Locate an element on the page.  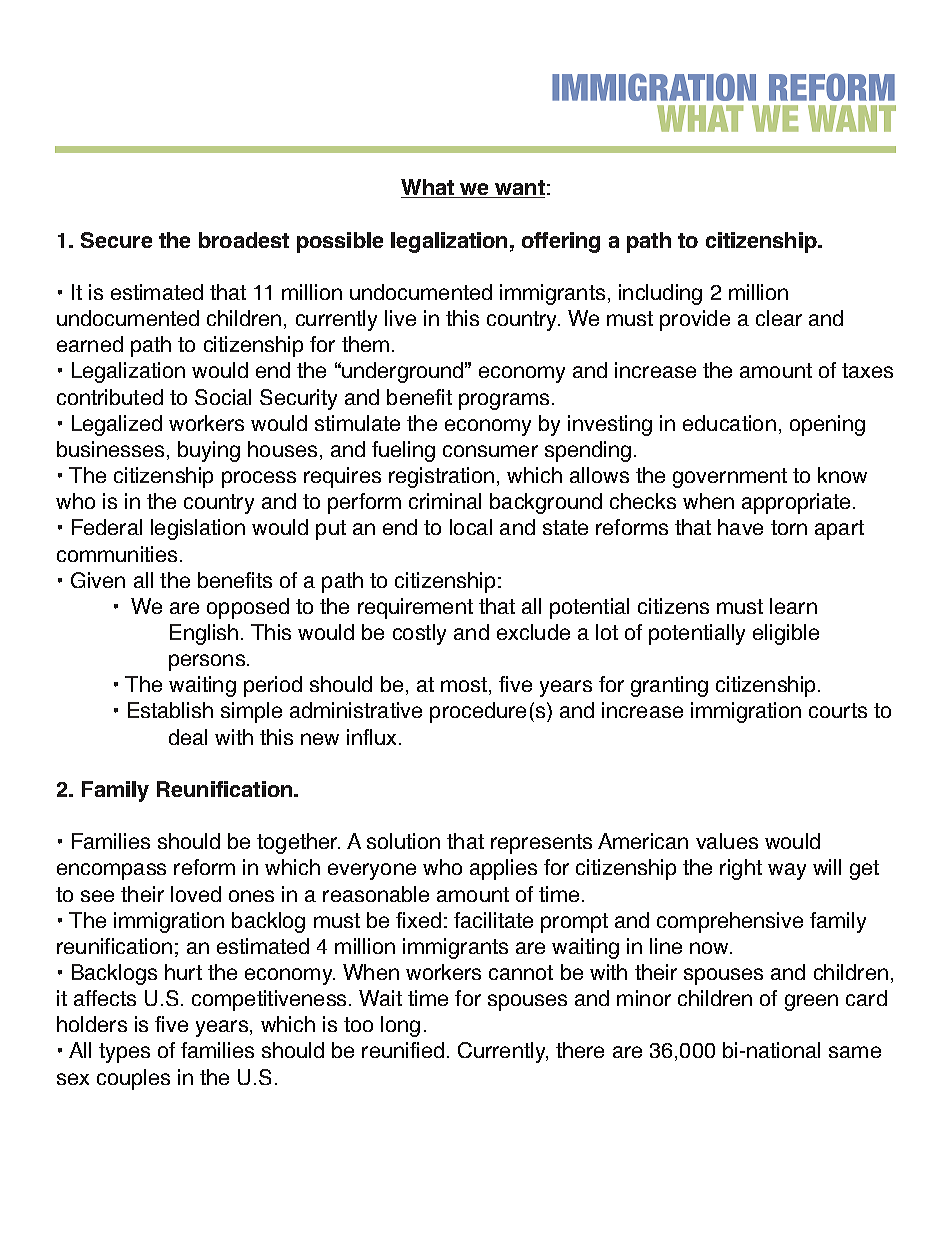
What is located at coordinates (428, 188).
